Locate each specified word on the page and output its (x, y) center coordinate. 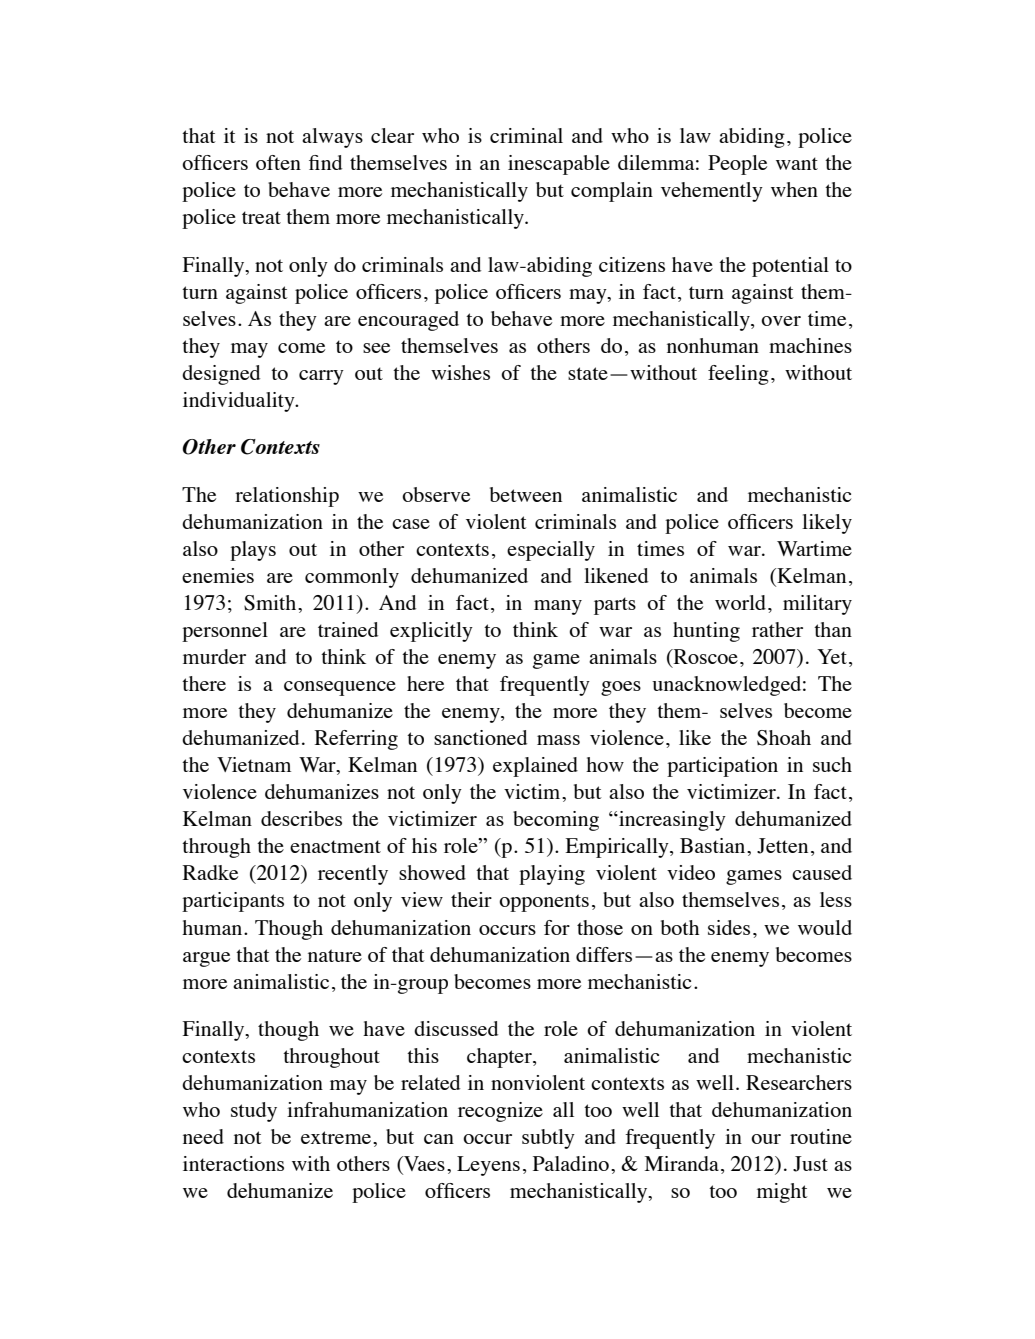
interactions (233, 1163)
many (558, 607)
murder (214, 656)
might (782, 1193)
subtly (548, 1139)
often (278, 162)
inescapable (559, 165)
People (737, 165)
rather (777, 629)
